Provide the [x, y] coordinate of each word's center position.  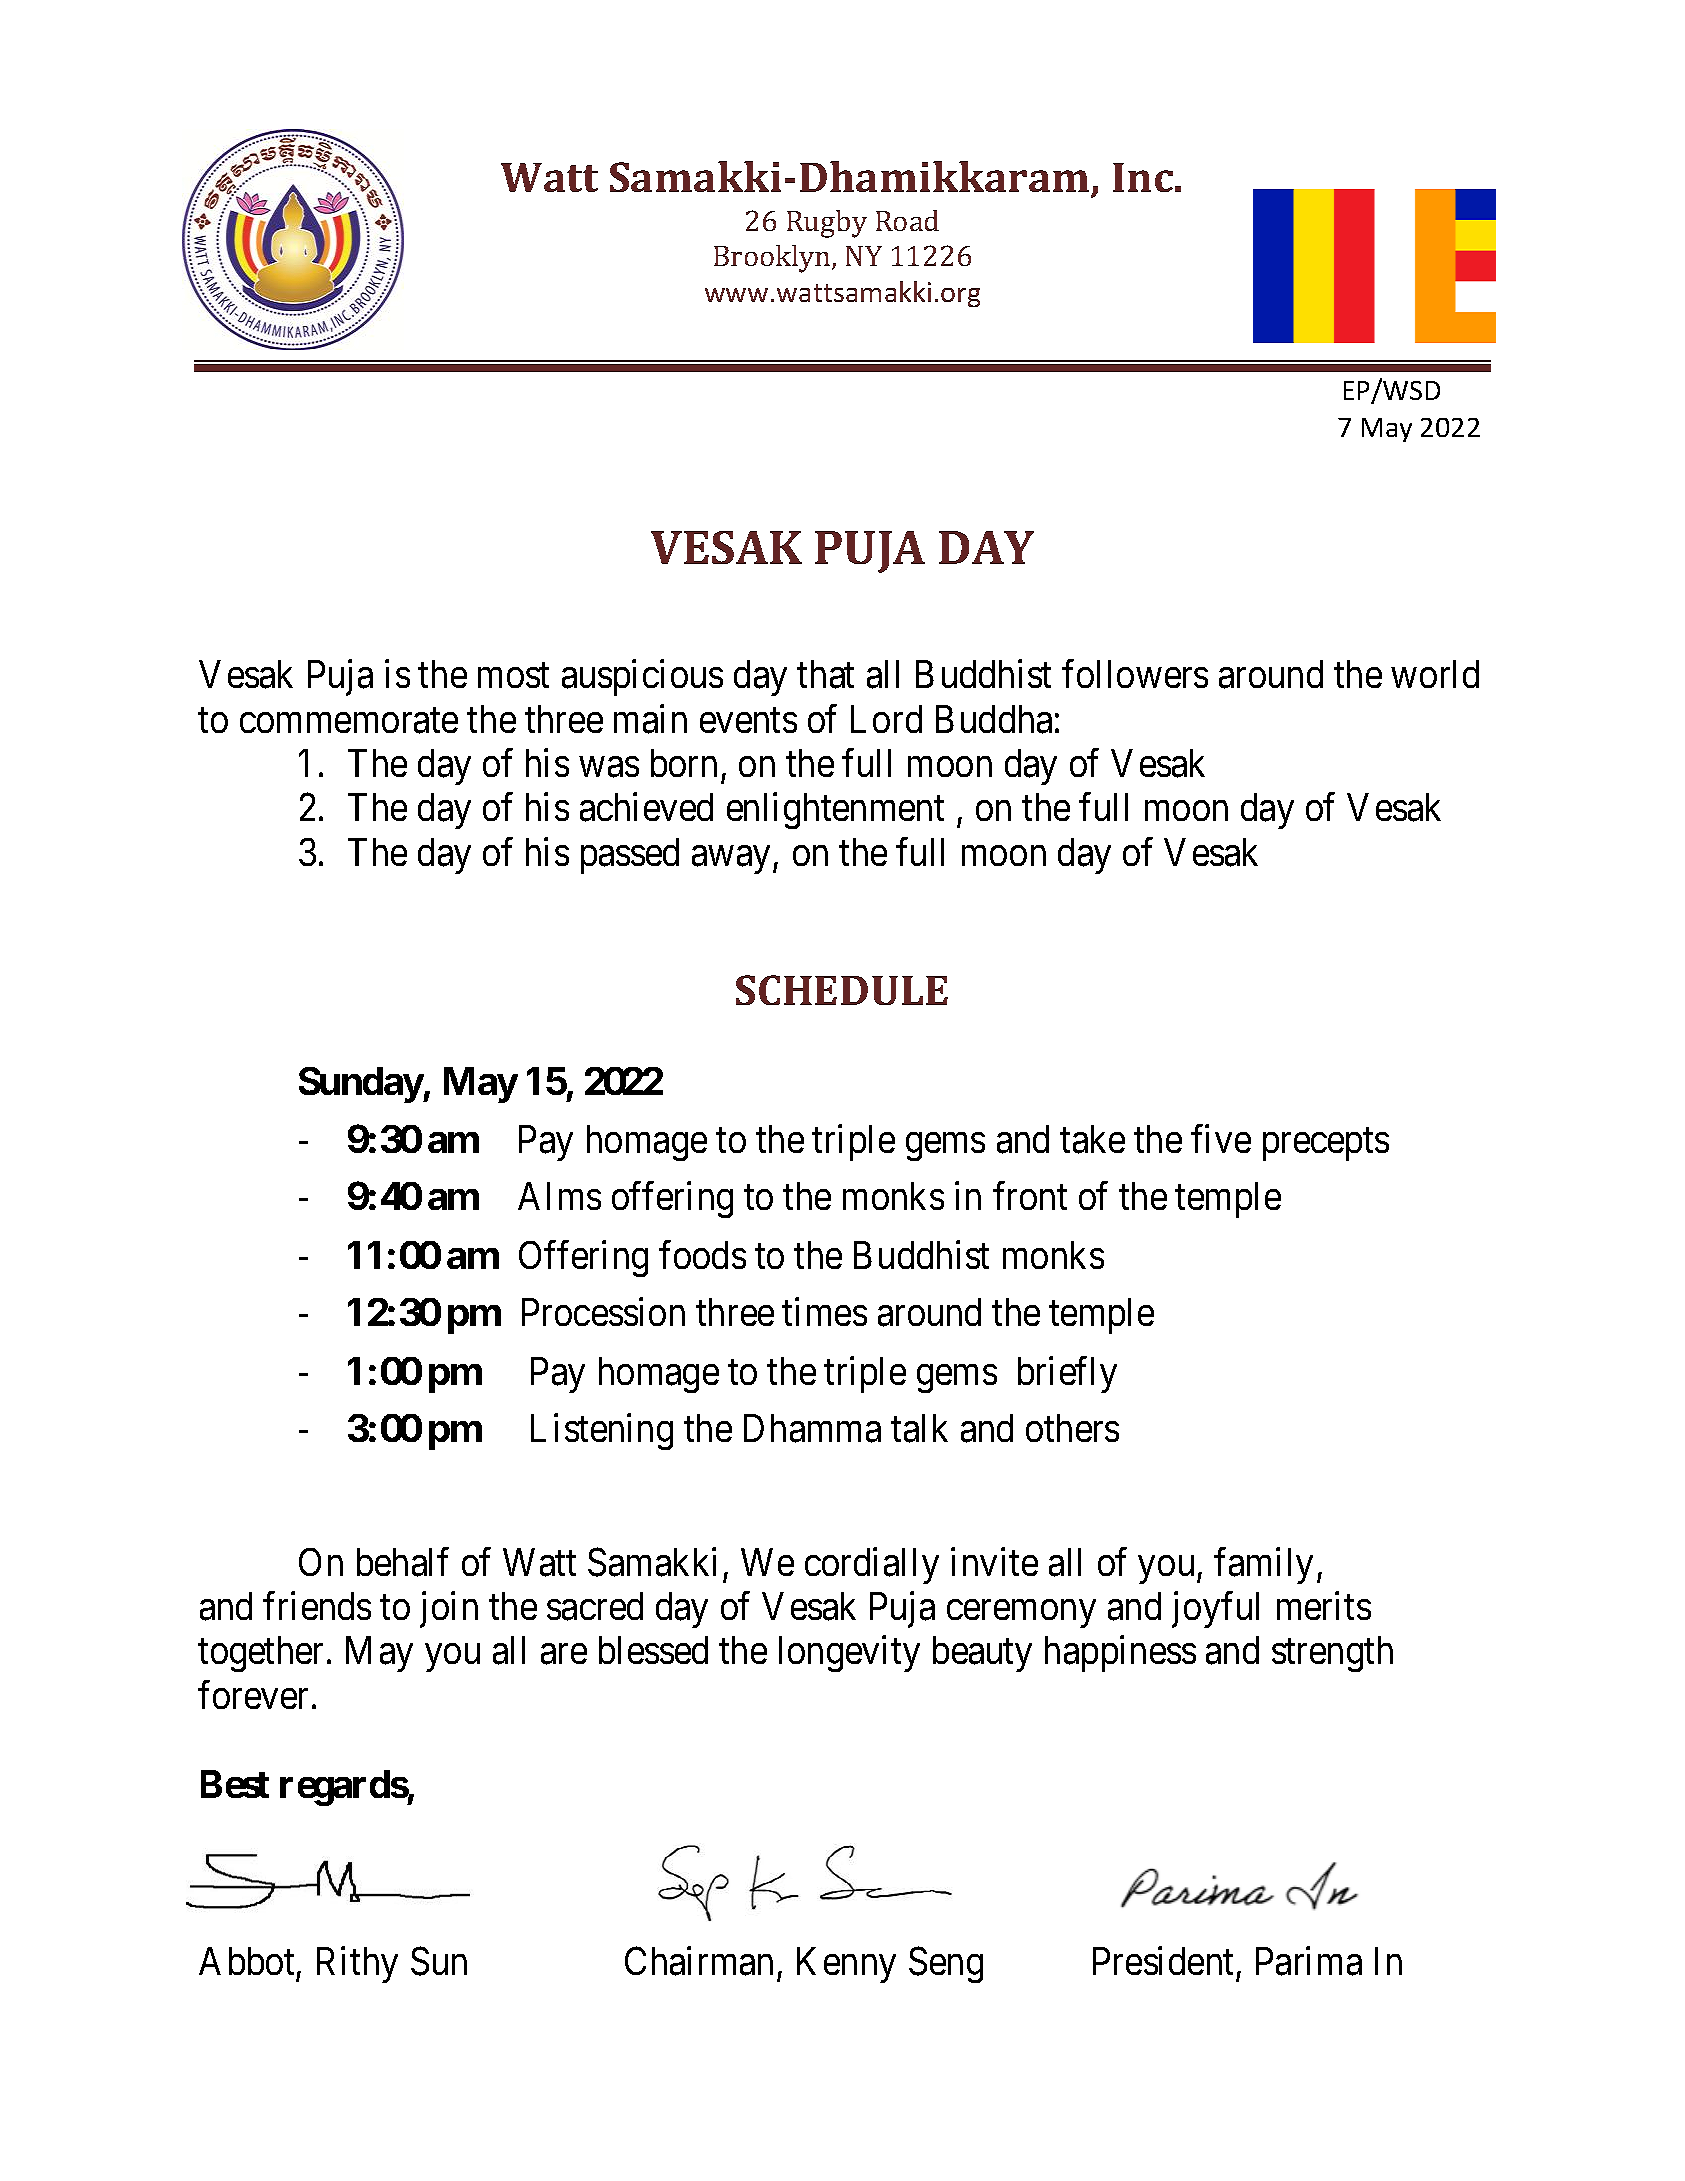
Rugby [827, 224]
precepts [1326, 1144]
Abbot [246, 1961]
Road [907, 220]
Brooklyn [773, 259]
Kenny [846, 1965]
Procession [603, 1312]
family [1263, 1565]
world [1435, 674]
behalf [403, 1562]
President [1163, 1960]
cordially [872, 1565]
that [825, 674]
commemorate [349, 721]
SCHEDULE [842, 990]
